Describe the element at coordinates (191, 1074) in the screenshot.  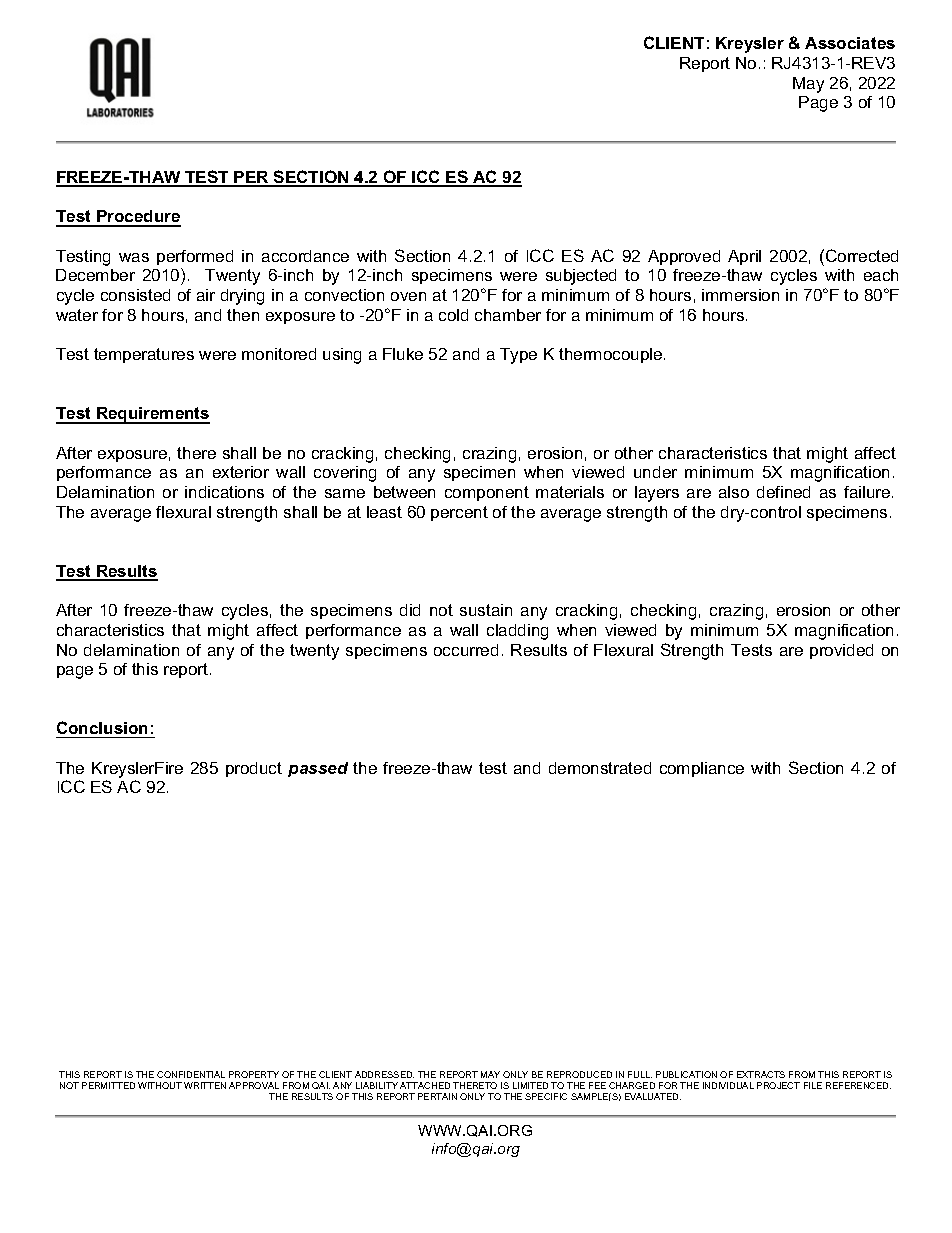
I see `CONFIDENTIAL` at that location.
